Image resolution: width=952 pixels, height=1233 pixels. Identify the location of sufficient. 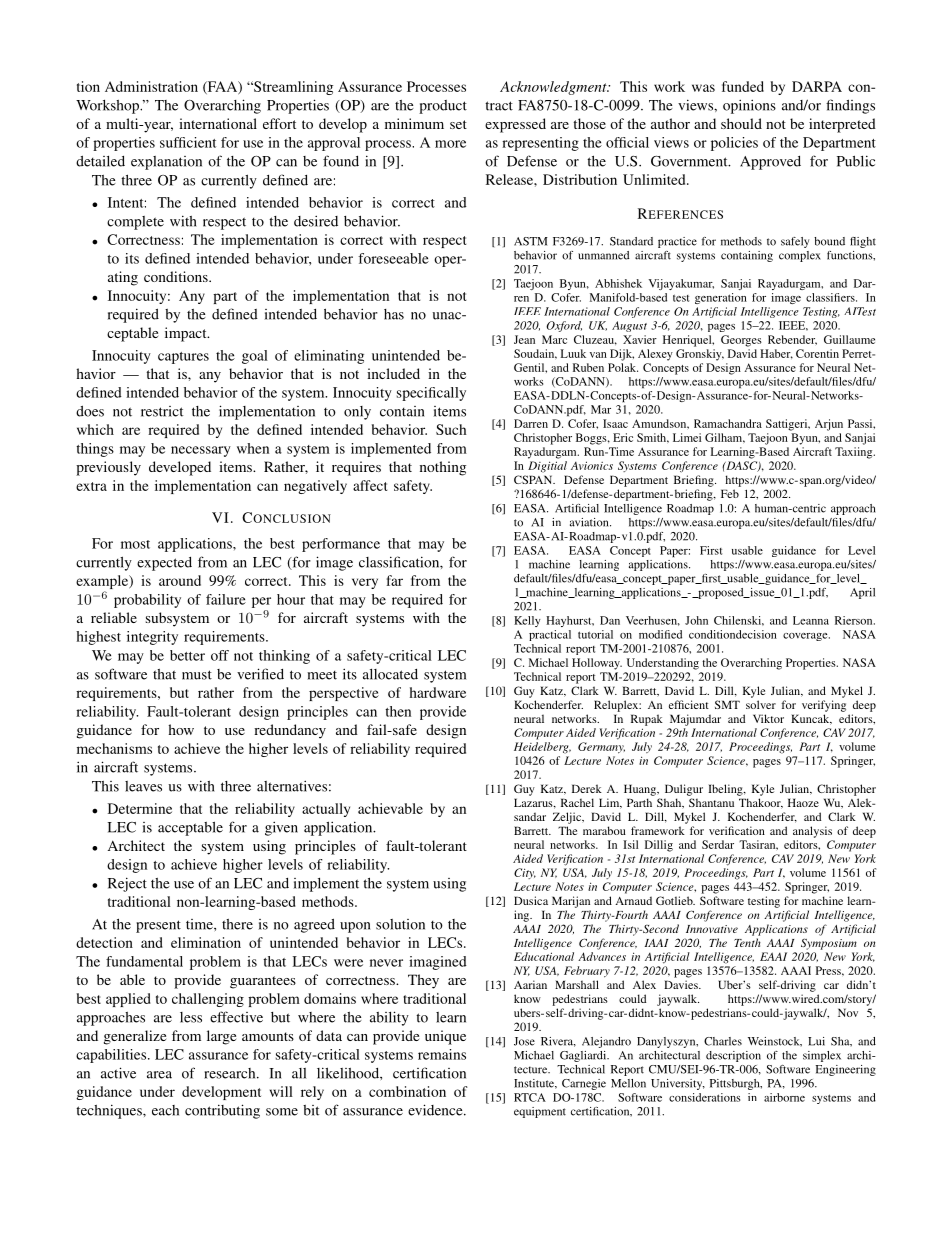
(188, 142).
